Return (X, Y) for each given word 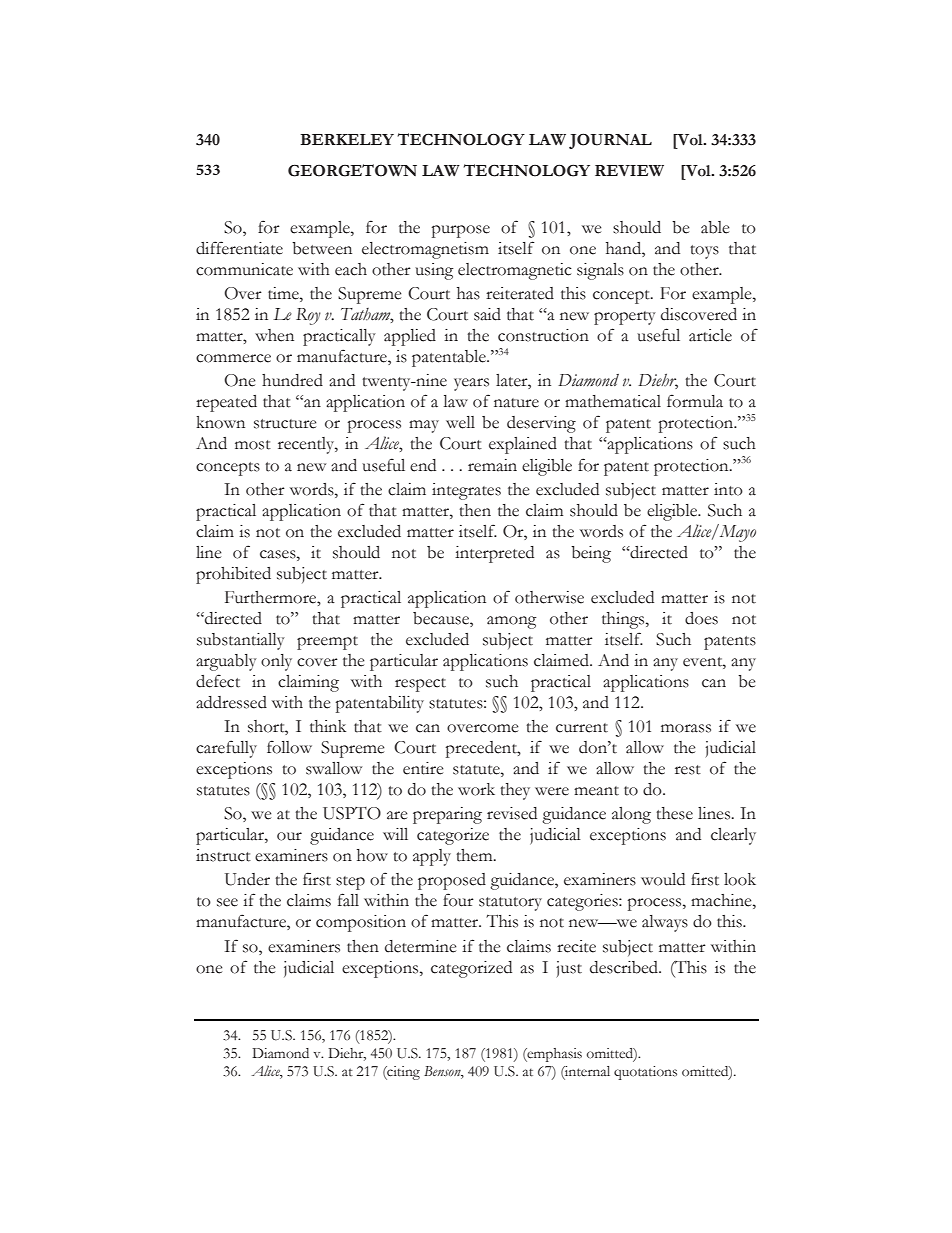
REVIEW (629, 170)
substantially (241, 641)
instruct (223, 855)
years (471, 384)
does (701, 618)
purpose (461, 231)
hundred (292, 380)
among (512, 622)
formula (695, 401)
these (674, 813)
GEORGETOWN (352, 170)
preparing (447, 815)
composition (361, 923)
